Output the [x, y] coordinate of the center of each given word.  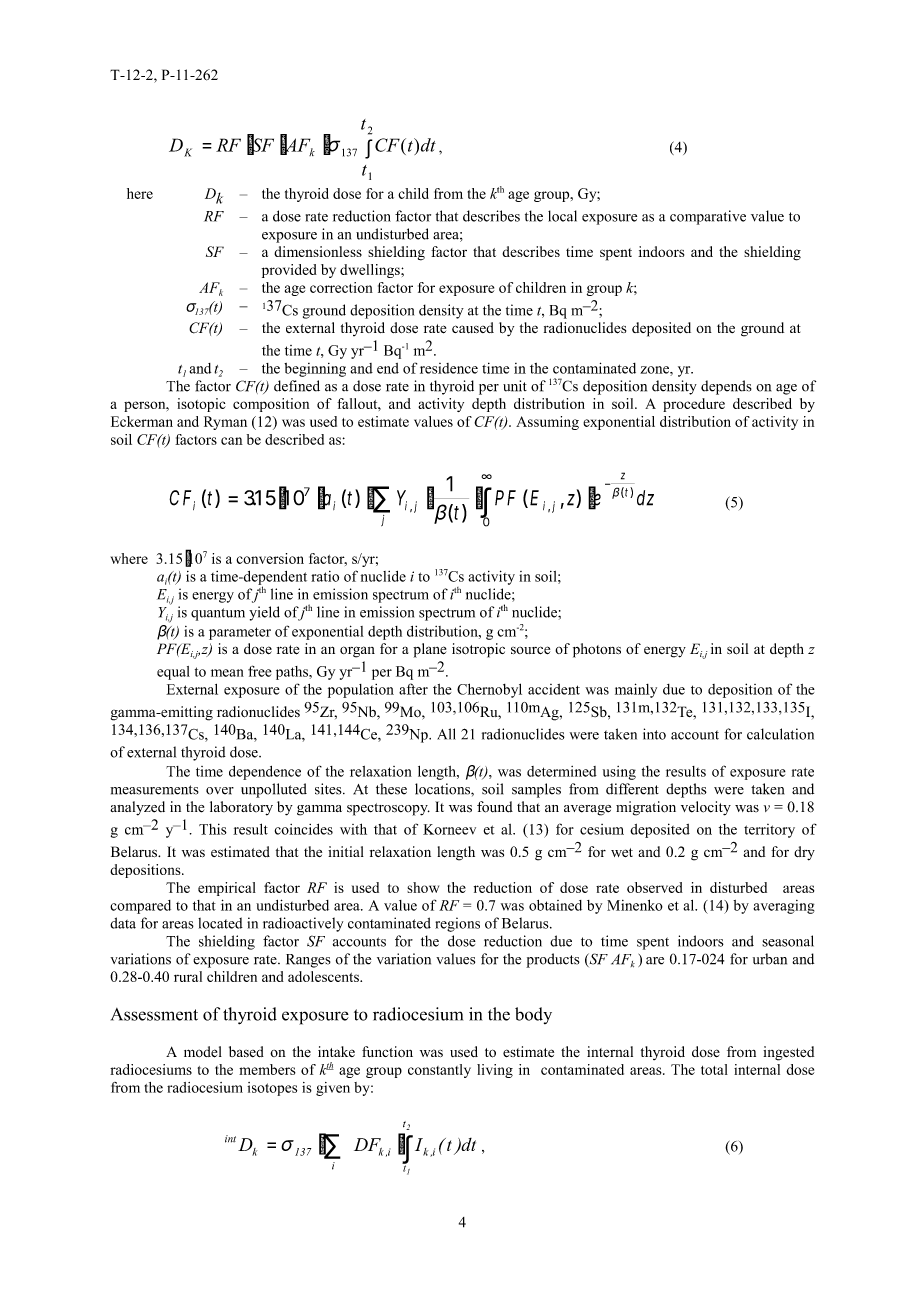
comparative [708, 217]
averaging [783, 907]
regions [457, 924]
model [203, 1052]
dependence [265, 773]
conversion [270, 558]
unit [515, 386]
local [562, 216]
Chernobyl [489, 690]
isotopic [201, 405]
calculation [780, 734]
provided [289, 271]
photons [597, 650]
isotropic [478, 650]
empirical [227, 889]
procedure [694, 405]
